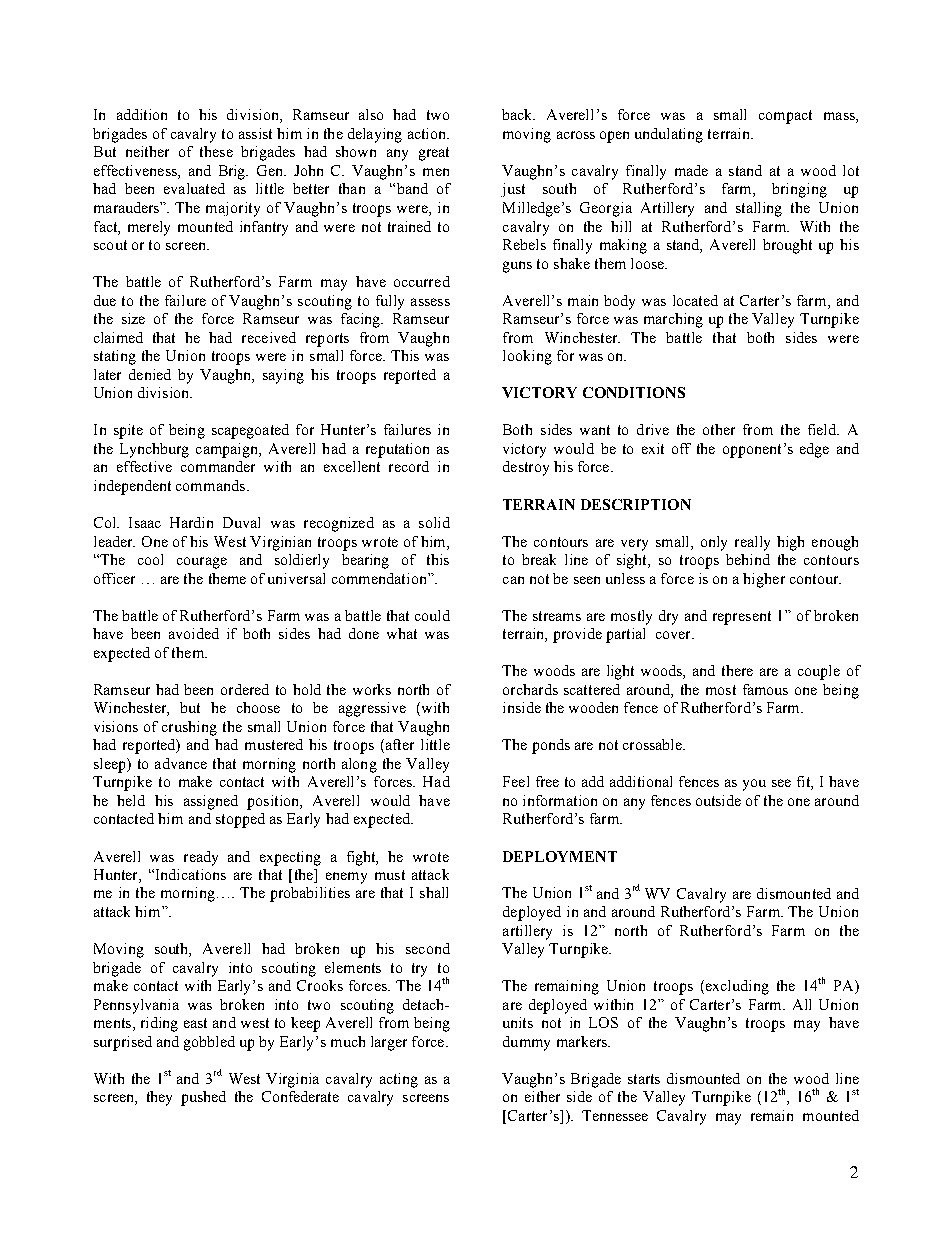  I want to click on represent, so click(742, 618).
